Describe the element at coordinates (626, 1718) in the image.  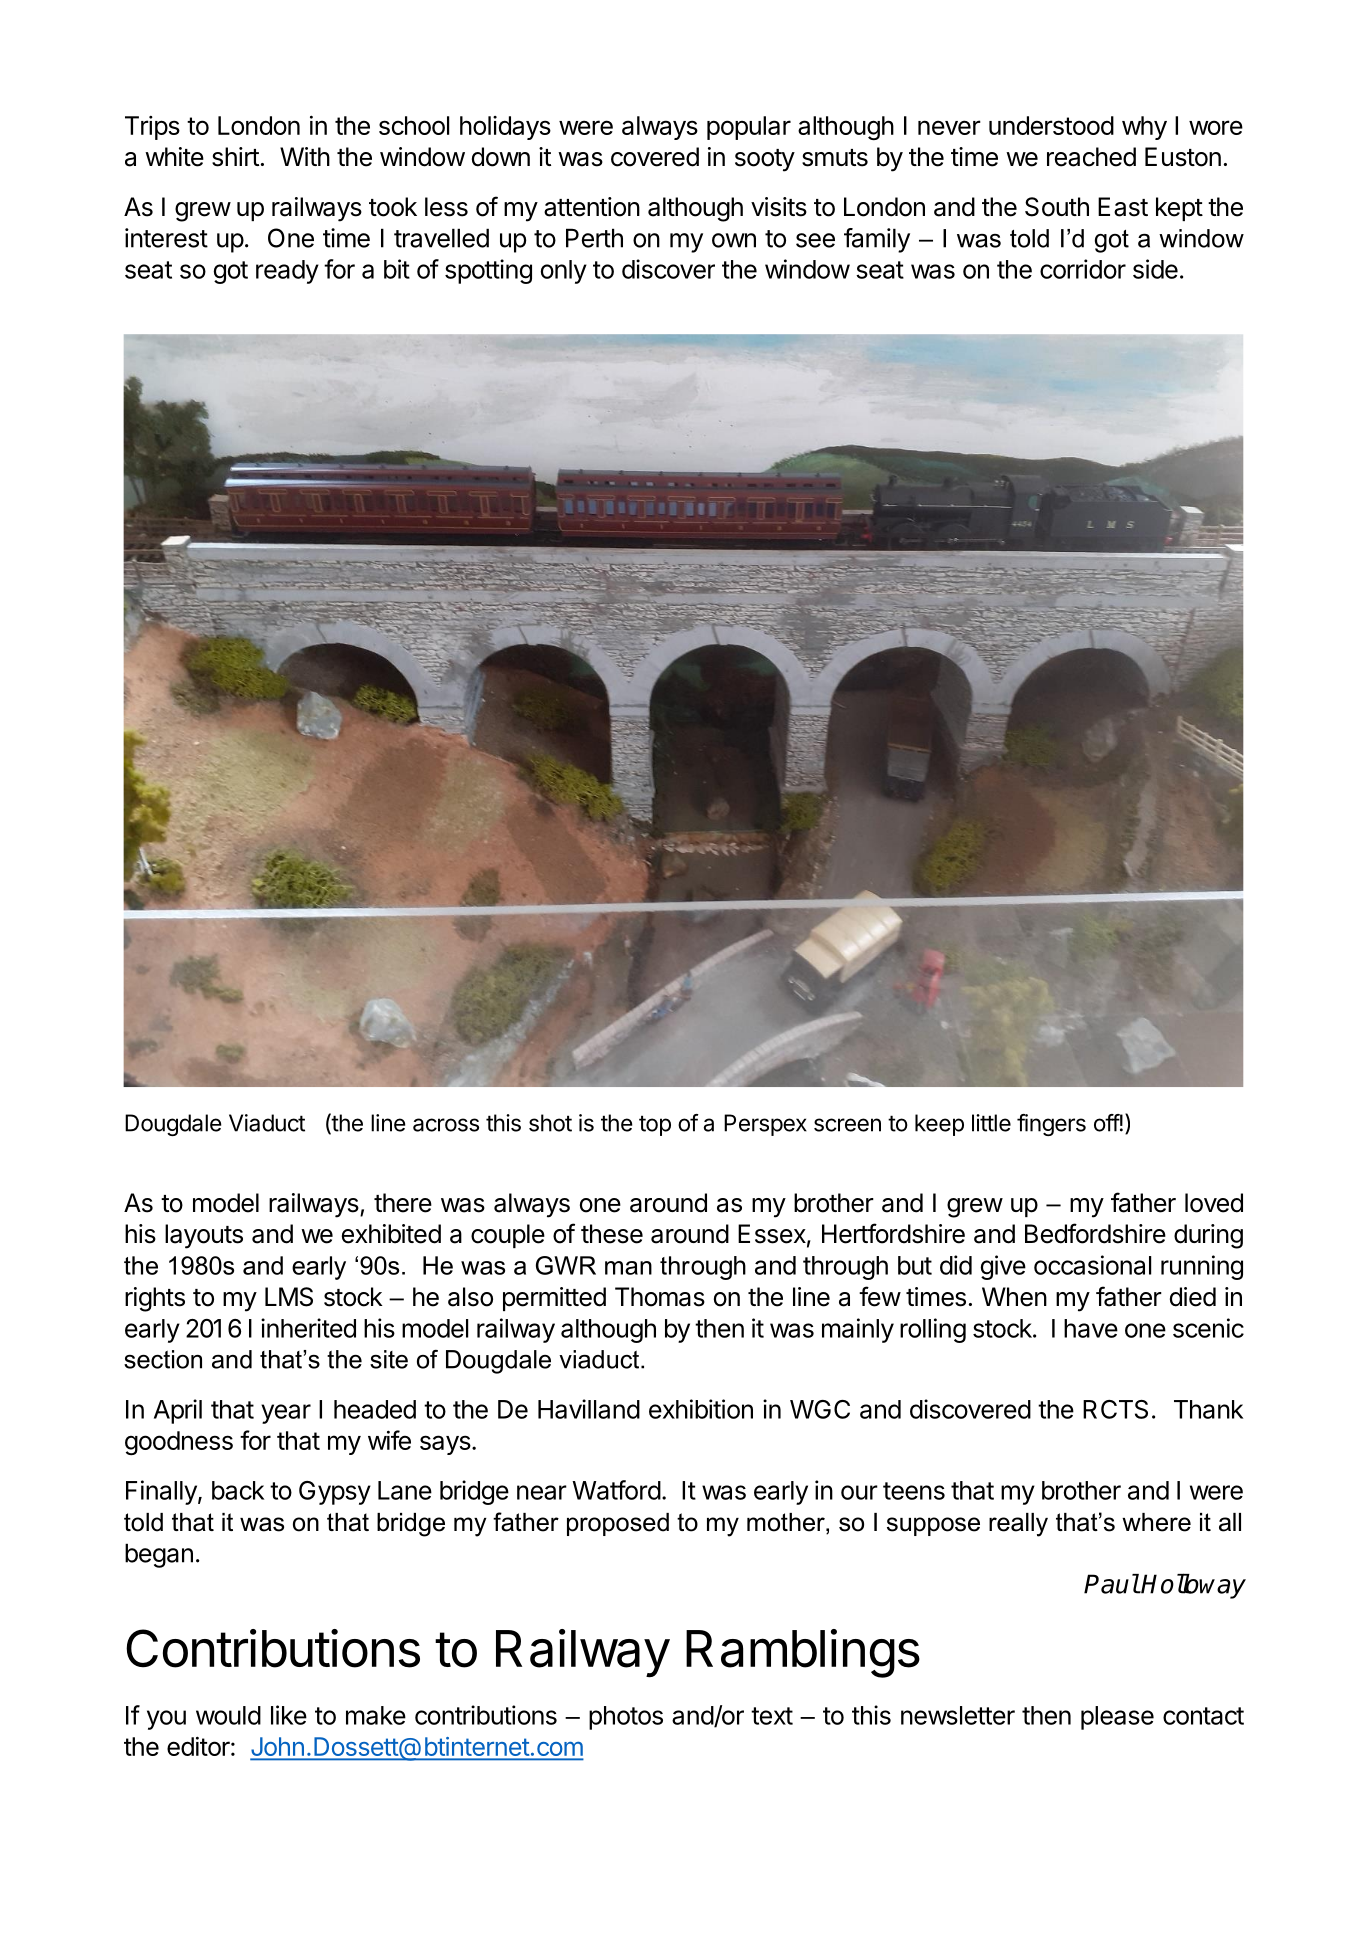
I see `photos` at that location.
